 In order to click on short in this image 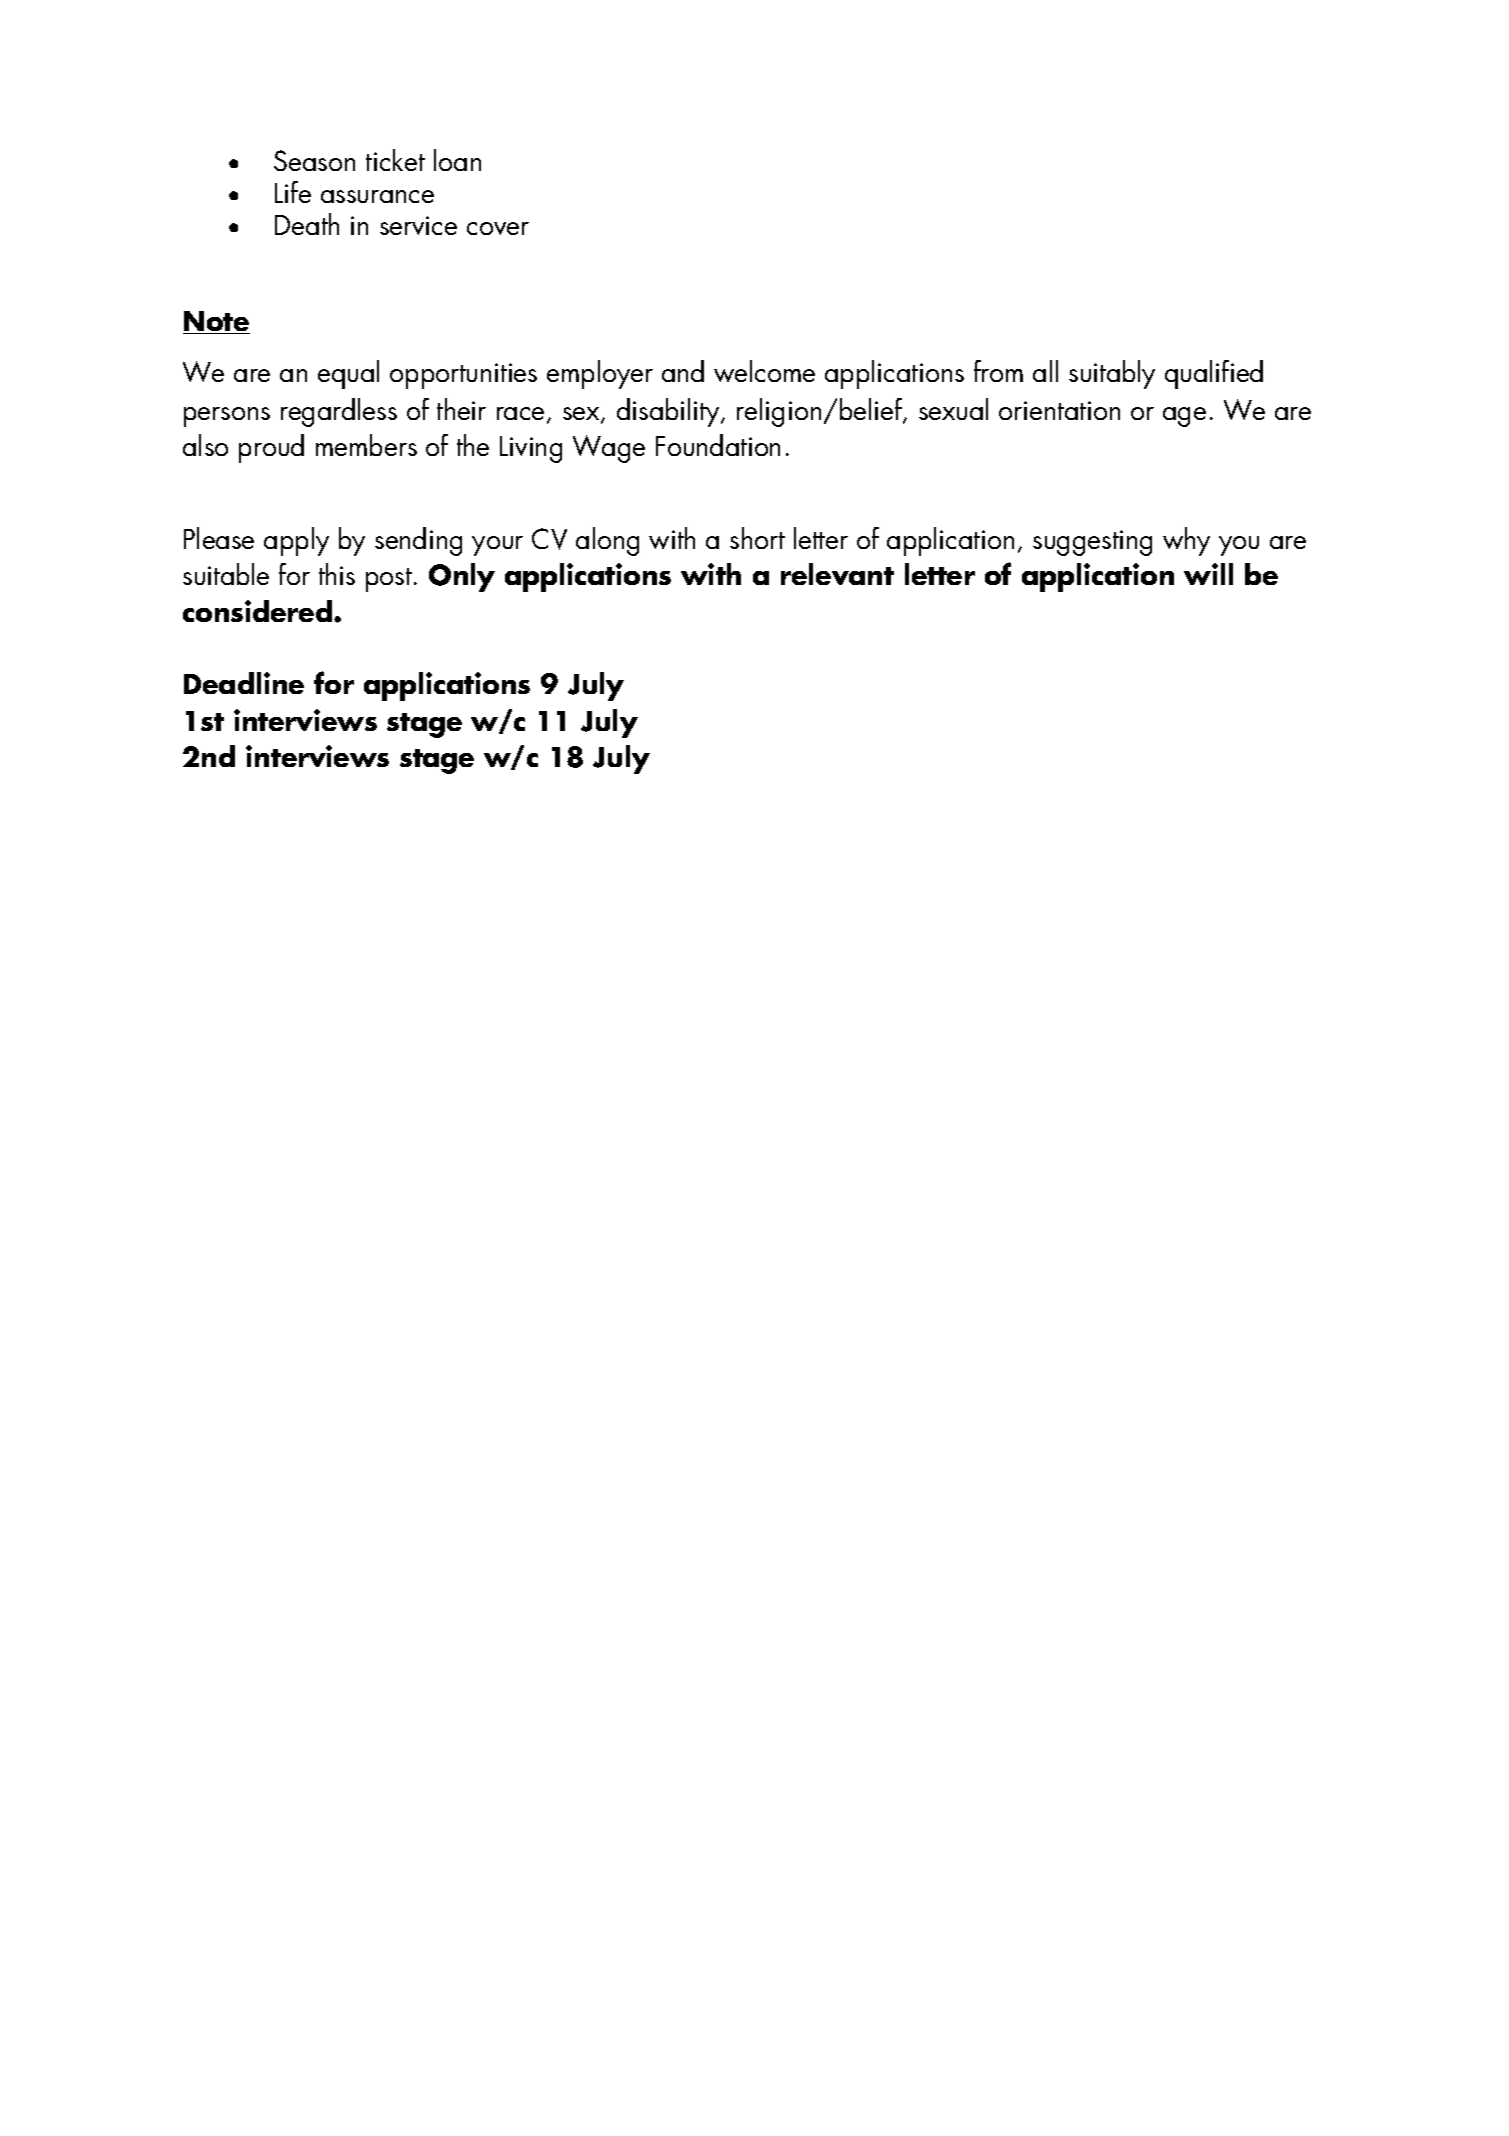, I will do `click(757, 538)`.
